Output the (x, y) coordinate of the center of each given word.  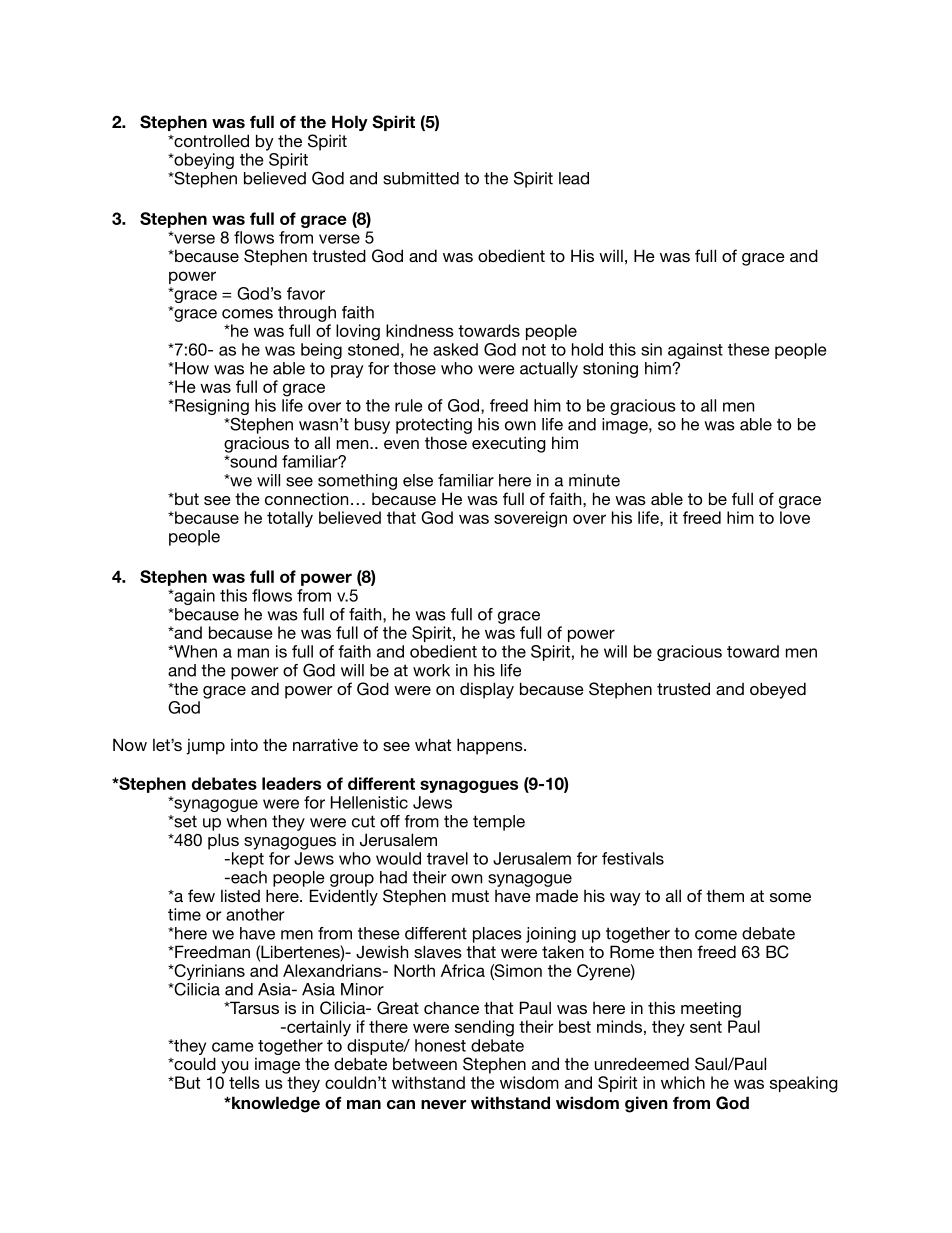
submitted (421, 178)
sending (484, 1028)
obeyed (778, 690)
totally (290, 519)
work (431, 670)
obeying (203, 162)
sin (651, 349)
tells (244, 1082)
